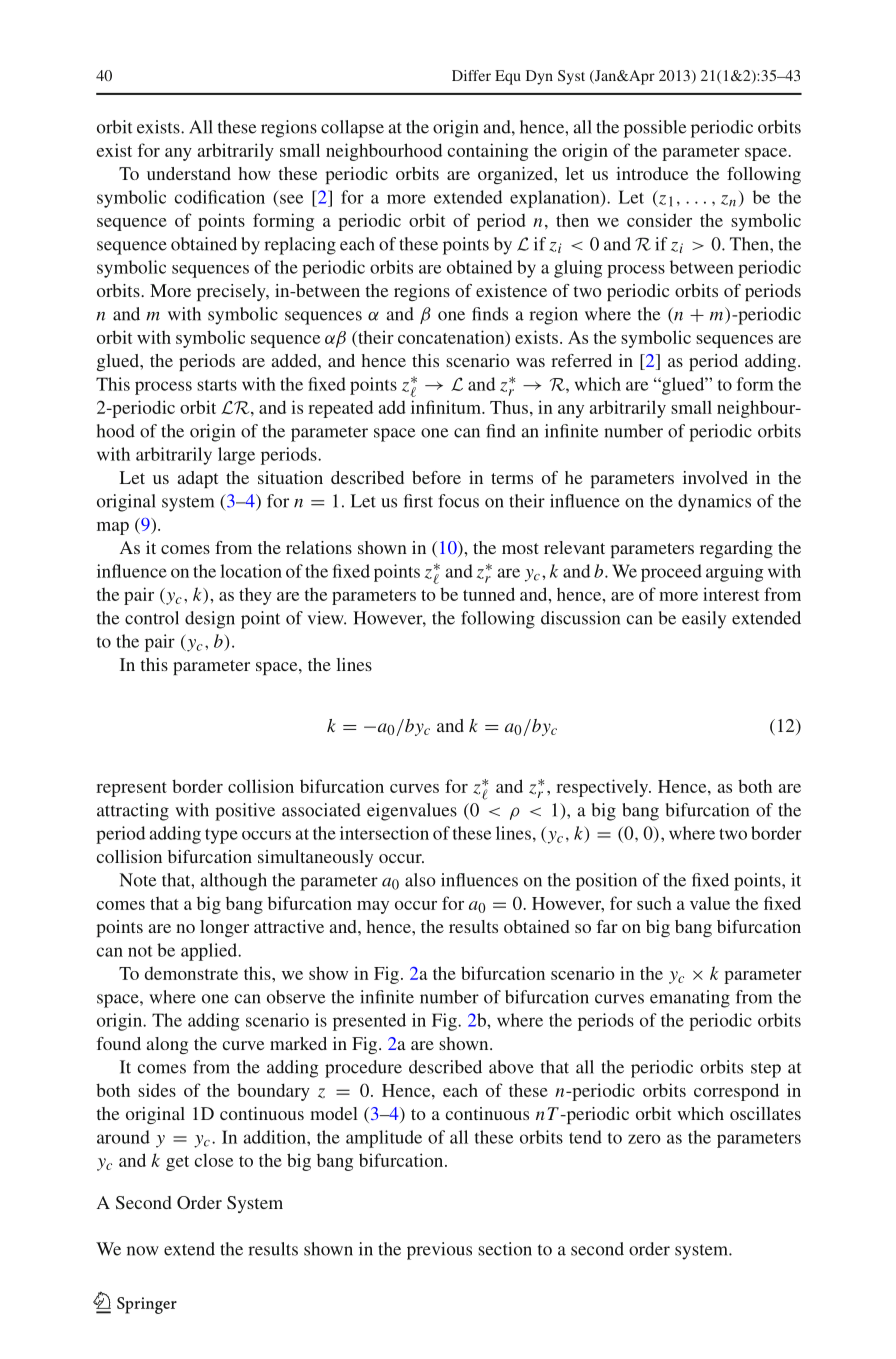 The image size is (896, 1359). Describe the element at coordinates (447, 407) in the image. I see `infinitum` at that location.
